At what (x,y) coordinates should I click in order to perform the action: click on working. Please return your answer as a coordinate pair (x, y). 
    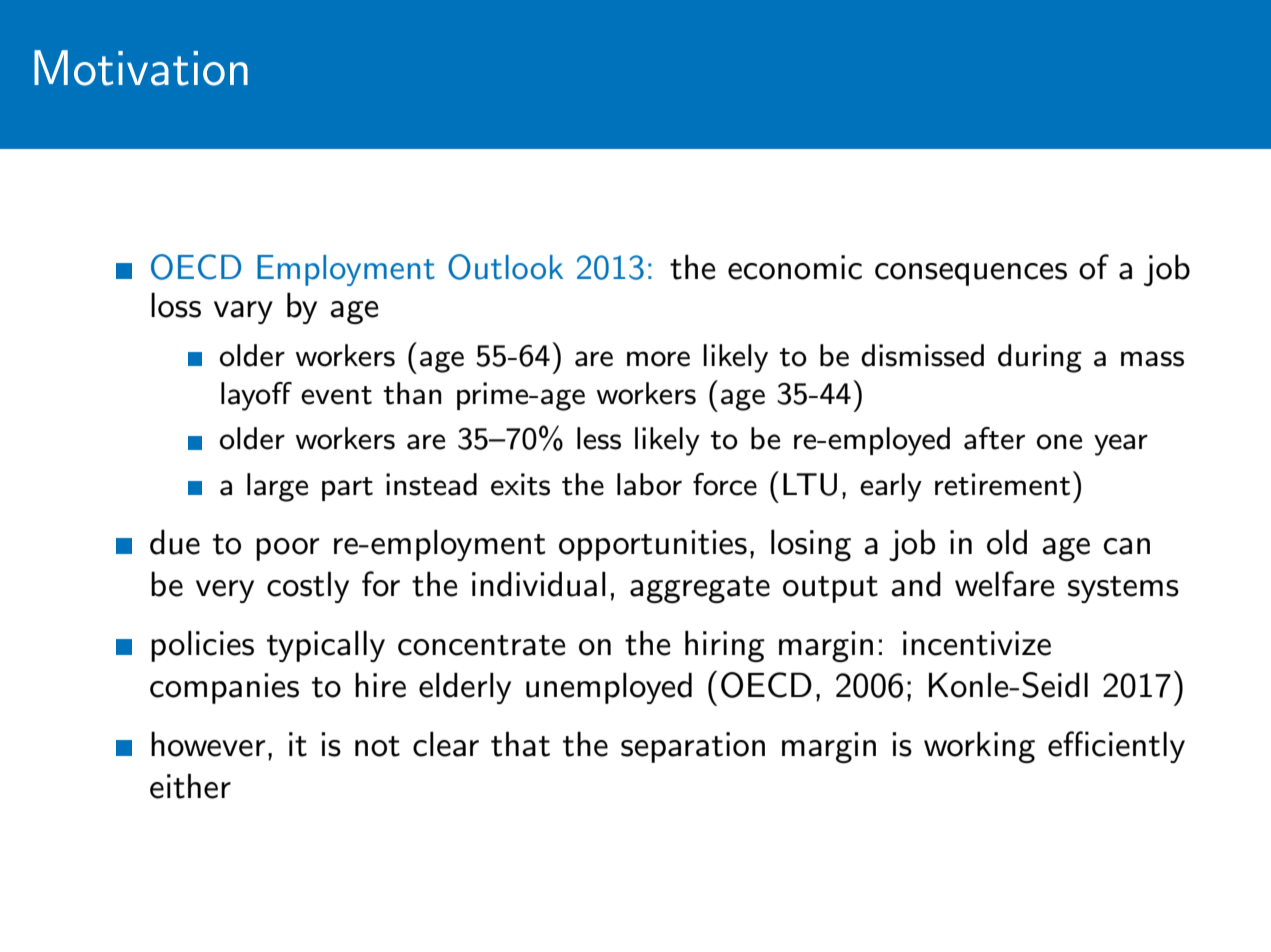
    Looking at the image, I should click on (979, 747).
